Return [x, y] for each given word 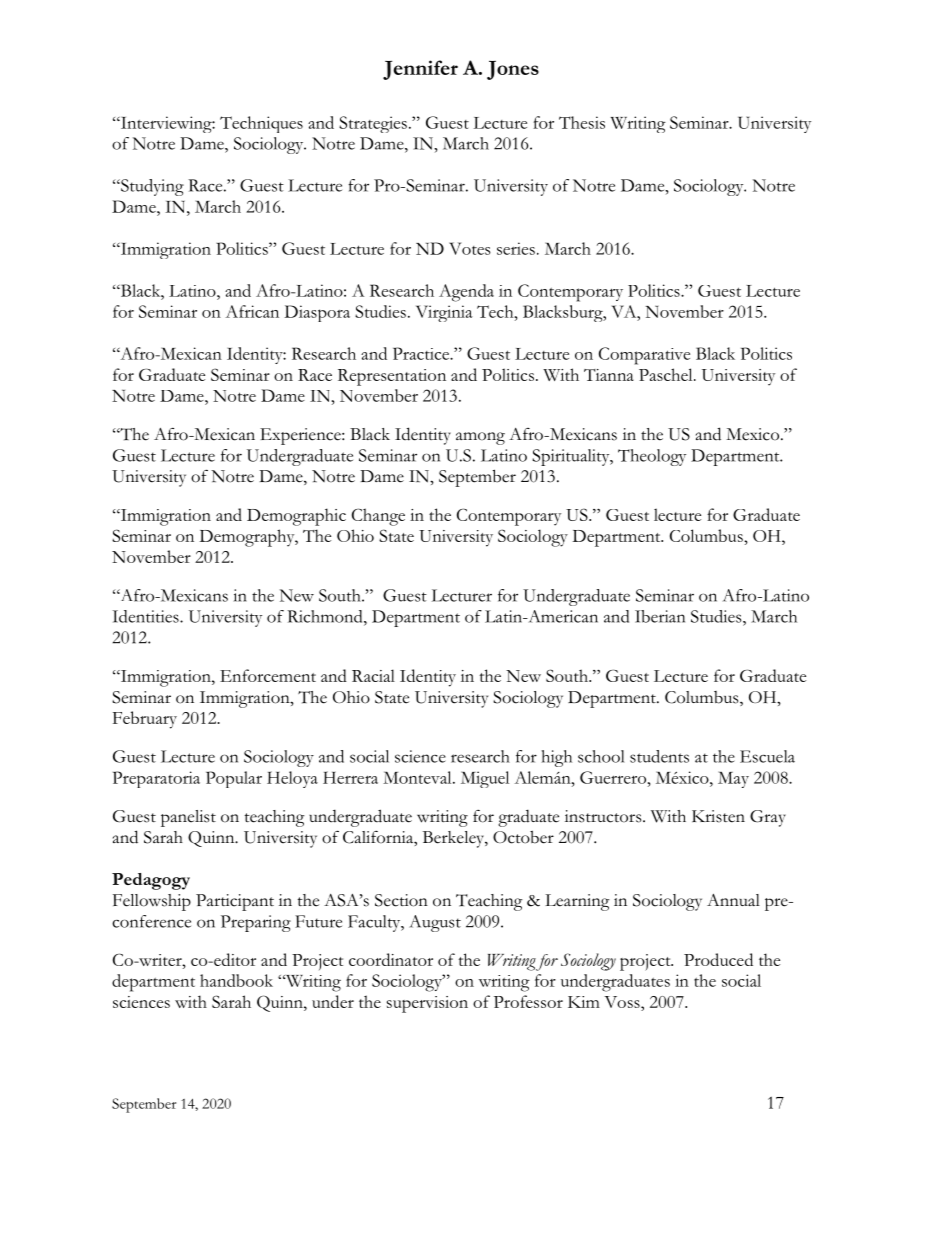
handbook [236, 980]
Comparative [644, 356]
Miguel [485, 779]
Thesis [582, 122]
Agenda [466, 293]
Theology [652, 457]
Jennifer [420, 70]
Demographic [296, 517]
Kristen [718, 816]
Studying [151, 187]
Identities [146, 616]
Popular [234, 779]
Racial [373, 675]
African [252, 311]
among [480, 438]
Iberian [660, 616]
